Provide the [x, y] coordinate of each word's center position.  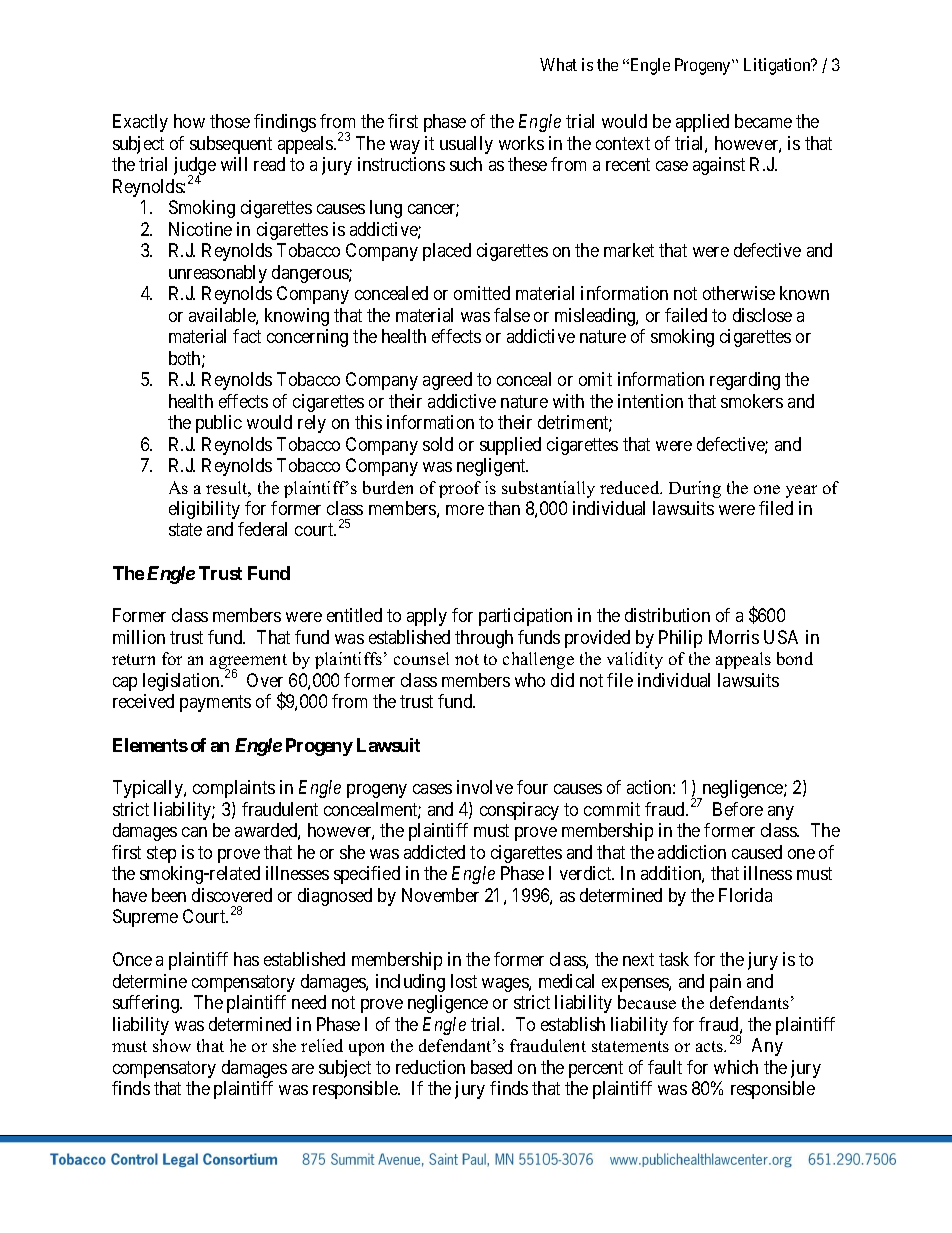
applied [702, 123]
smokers [752, 401]
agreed [447, 381]
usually [466, 145]
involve [485, 787]
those [230, 121]
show [172, 1045]
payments [215, 704]
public [219, 424]
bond [795, 658]
